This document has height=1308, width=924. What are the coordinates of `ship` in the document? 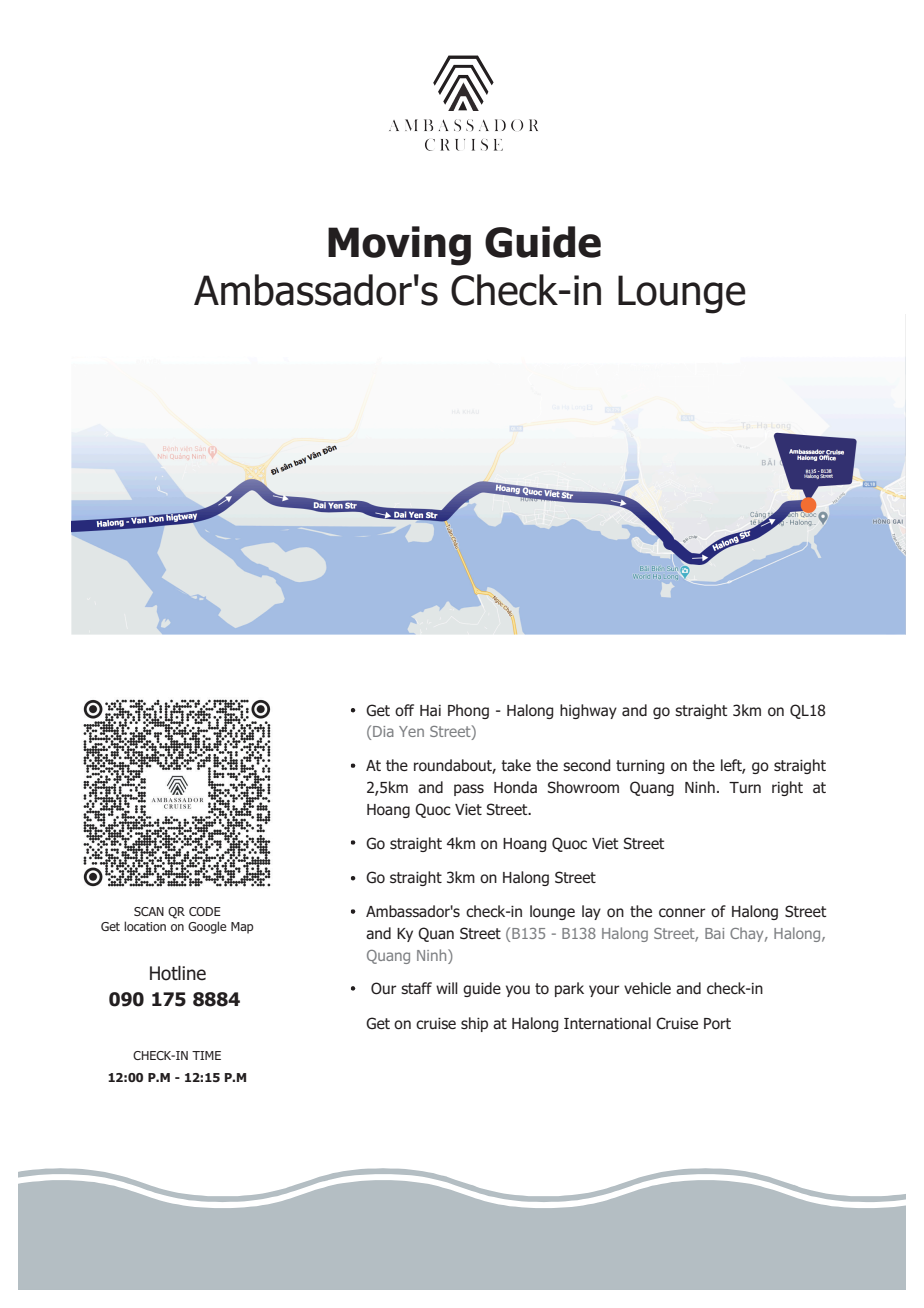 It's located at (474, 1024).
